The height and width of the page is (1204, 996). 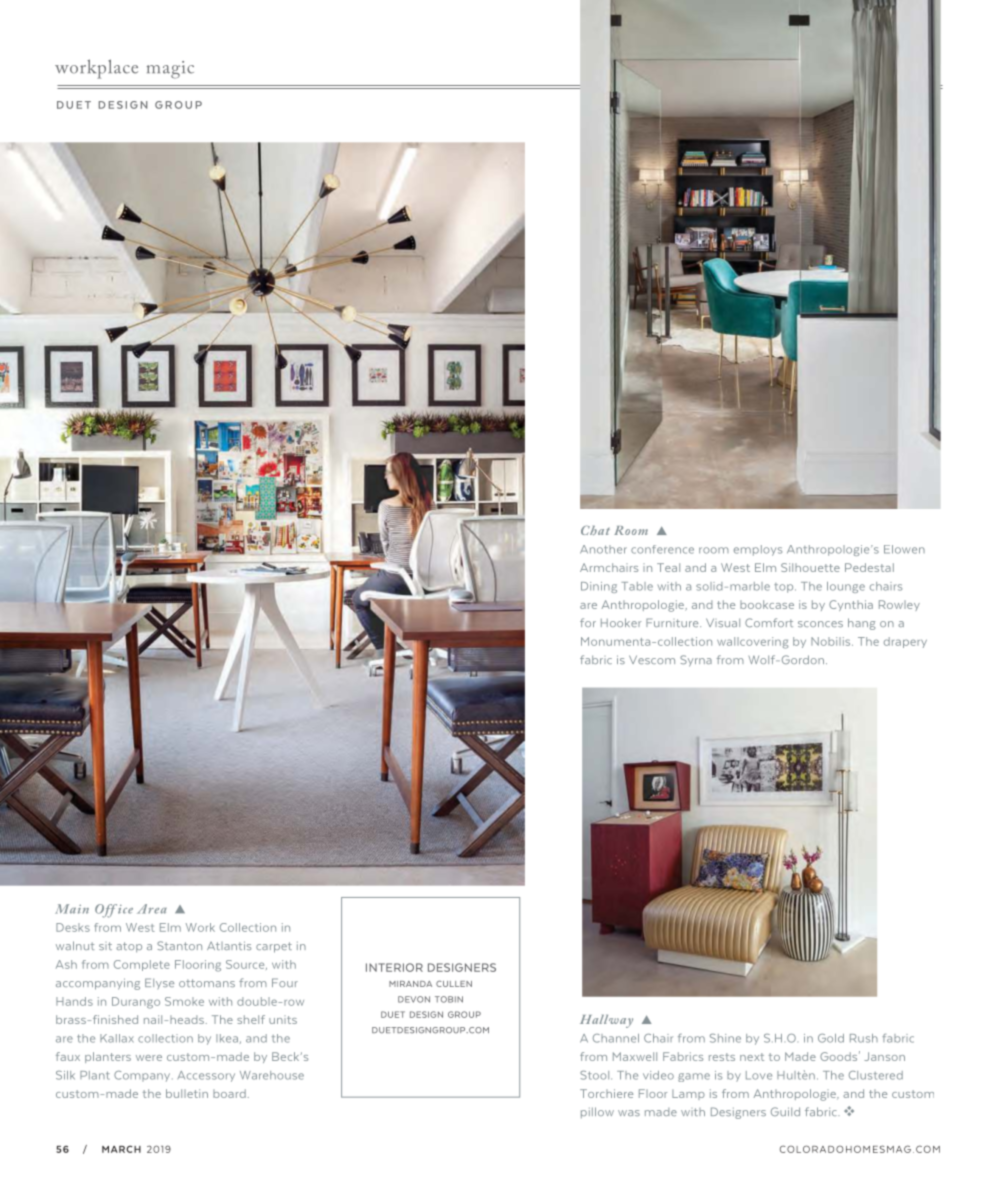 I want to click on Chat, so click(x=595, y=530).
